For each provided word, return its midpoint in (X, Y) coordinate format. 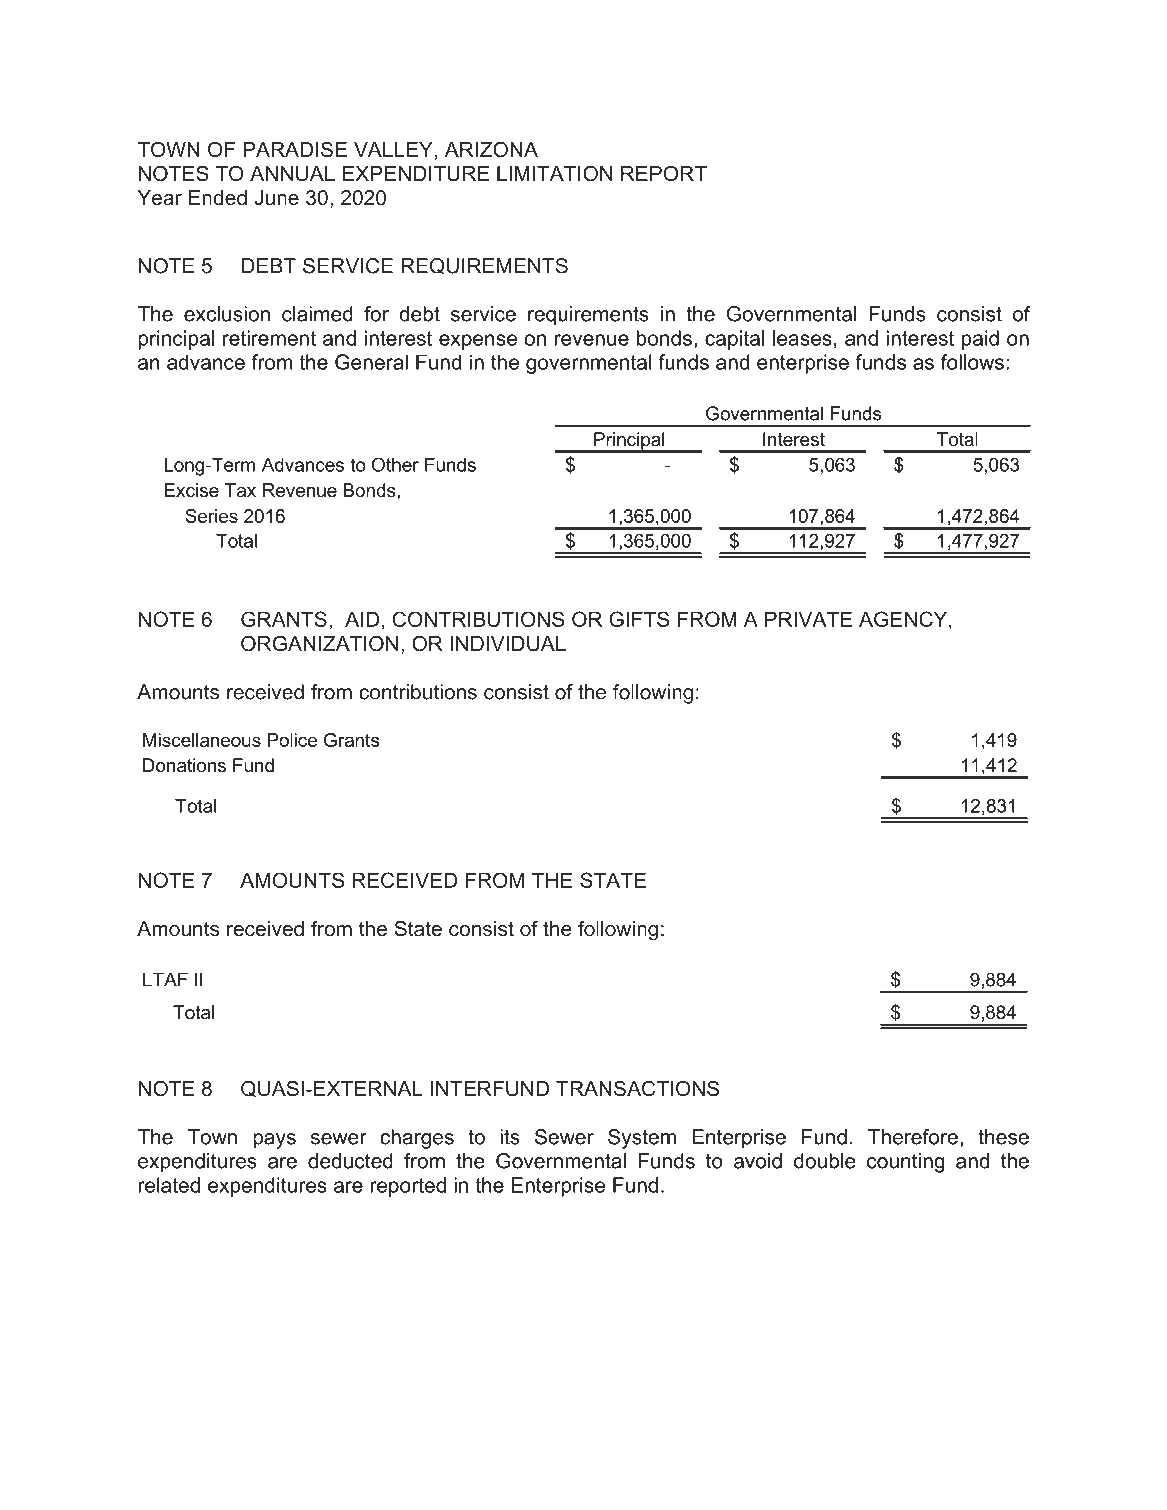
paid (980, 340)
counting (906, 1163)
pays (274, 1141)
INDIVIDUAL (508, 644)
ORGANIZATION (319, 643)
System (642, 1139)
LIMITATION (554, 173)
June (276, 198)
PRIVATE (808, 619)
